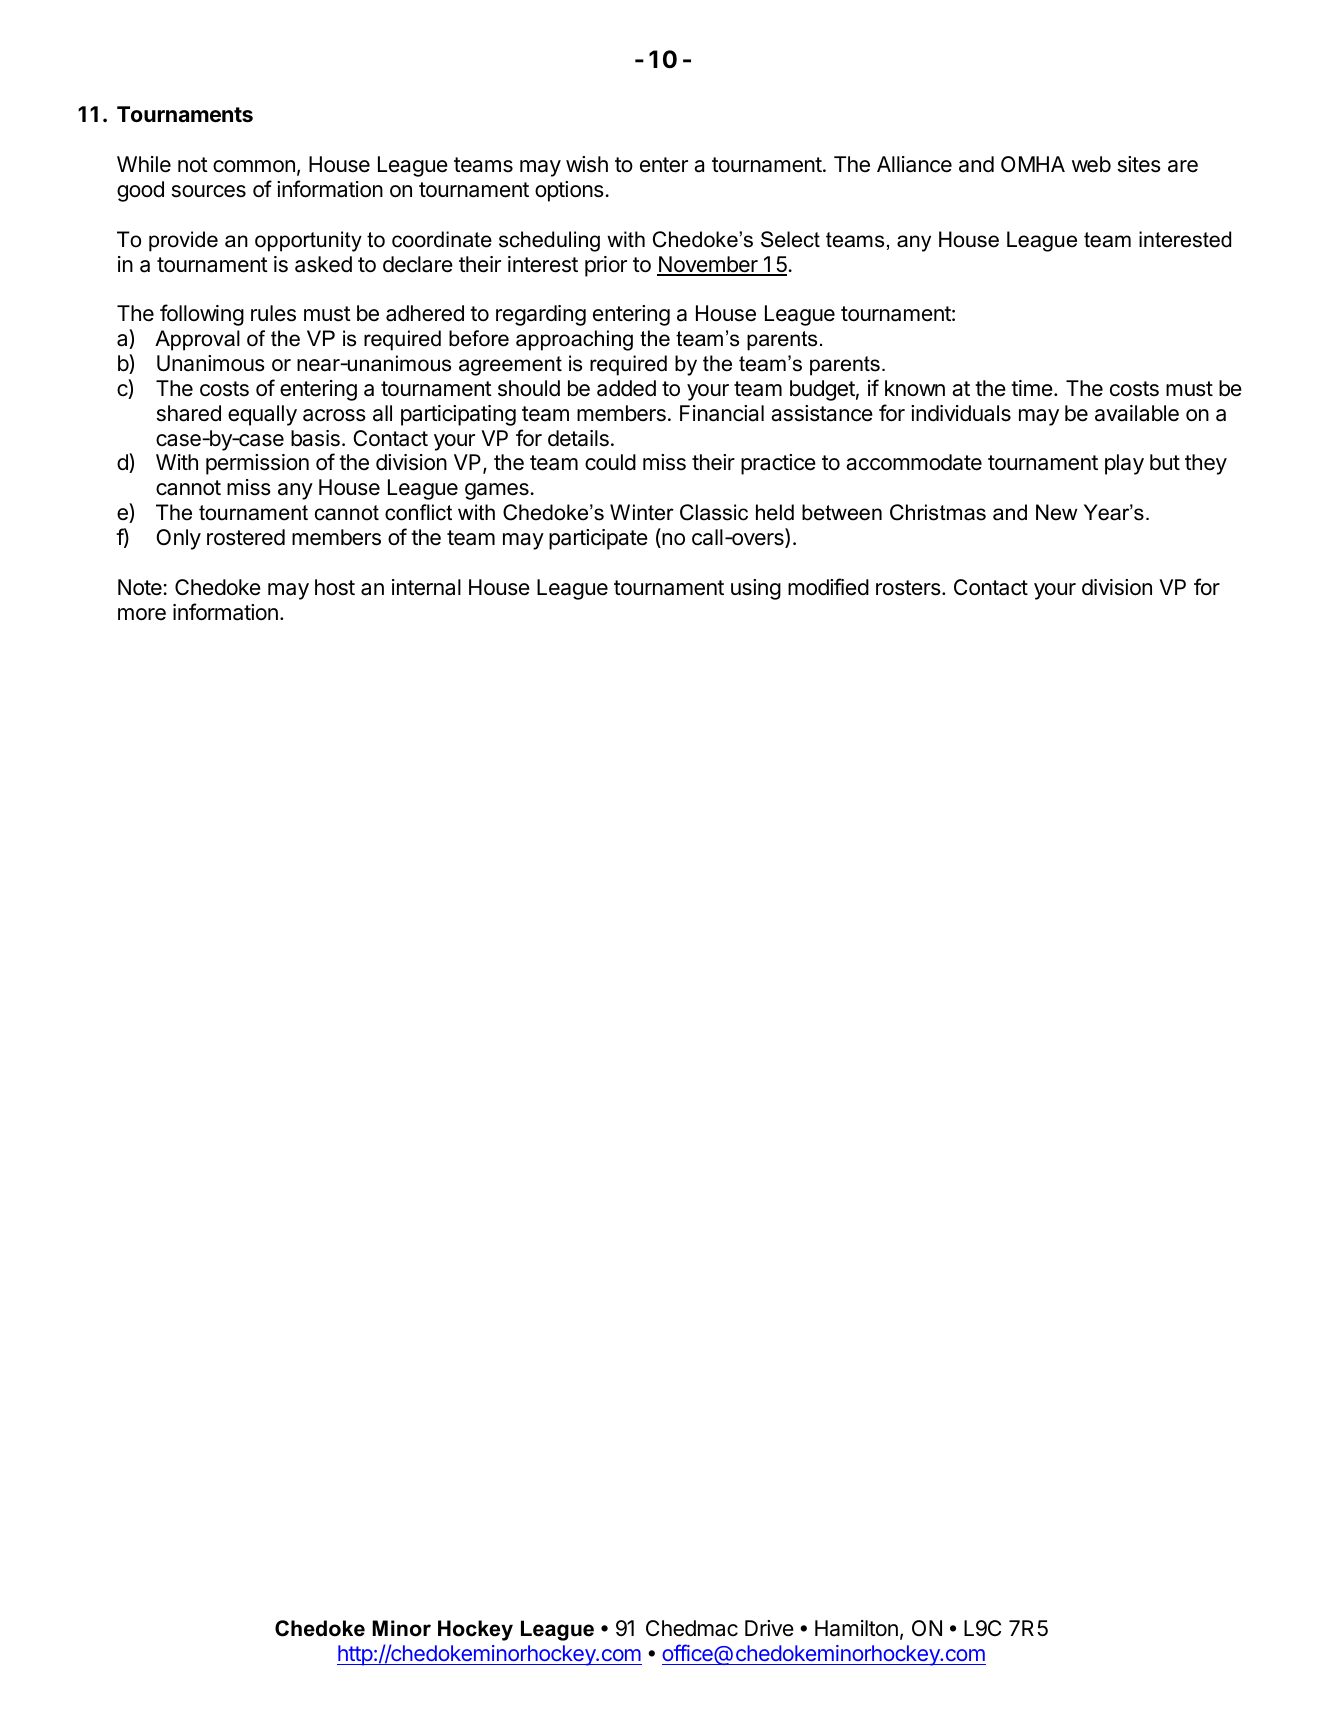 This image has width=1323, height=1713. What do you see at coordinates (756, 589) in the image?
I see `using` at bounding box center [756, 589].
